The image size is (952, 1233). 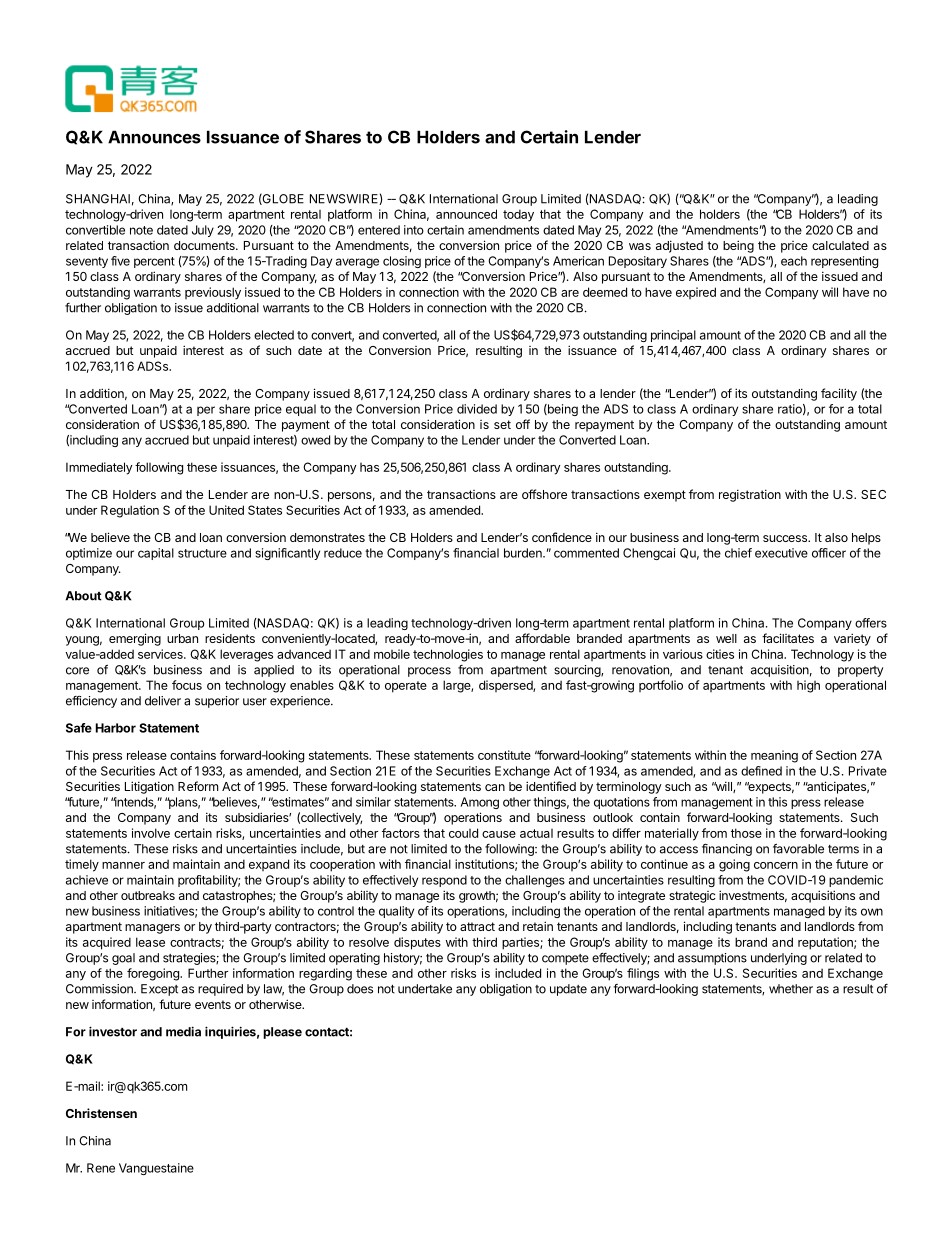 I want to click on respond, so click(x=444, y=881).
